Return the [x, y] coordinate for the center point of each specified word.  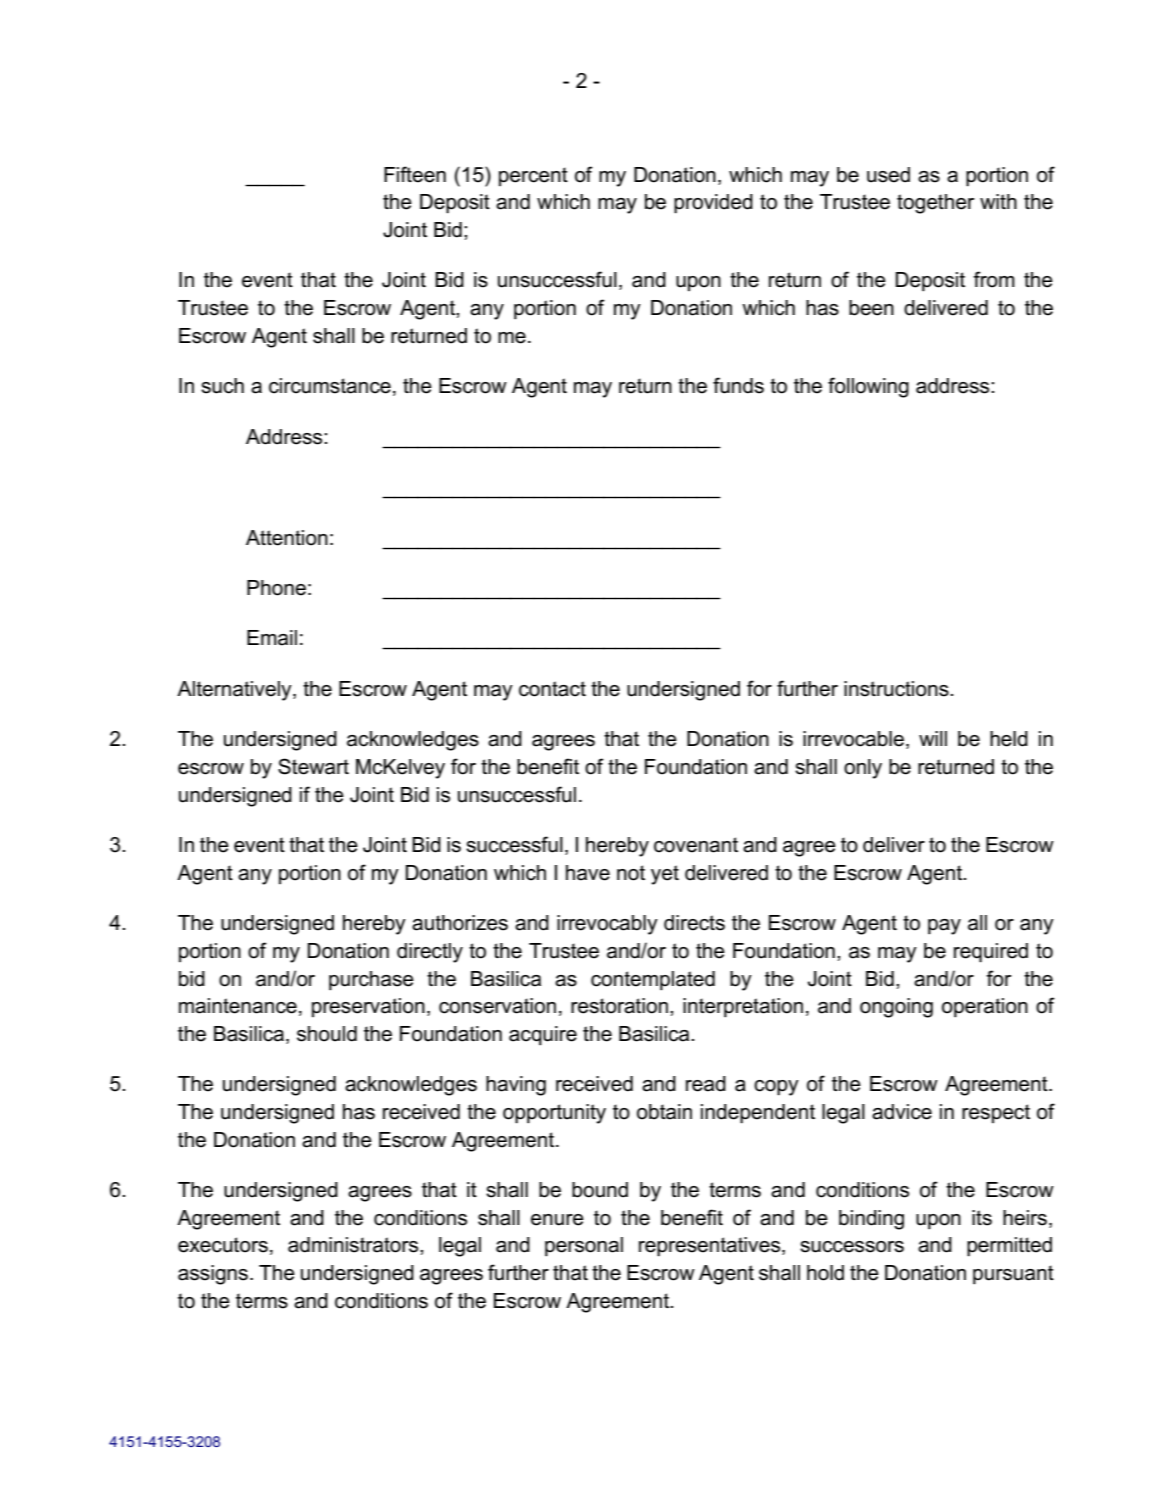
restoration [619, 1006]
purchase [371, 980]
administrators [354, 1245]
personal [584, 1246]
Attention [287, 538]
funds [738, 385]
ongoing [896, 1008]
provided [713, 204]
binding [871, 1220]
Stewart [313, 766]
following [868, 387]
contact [552, 689]
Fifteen [415, 174]
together [935, 204]
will [933, 738]
